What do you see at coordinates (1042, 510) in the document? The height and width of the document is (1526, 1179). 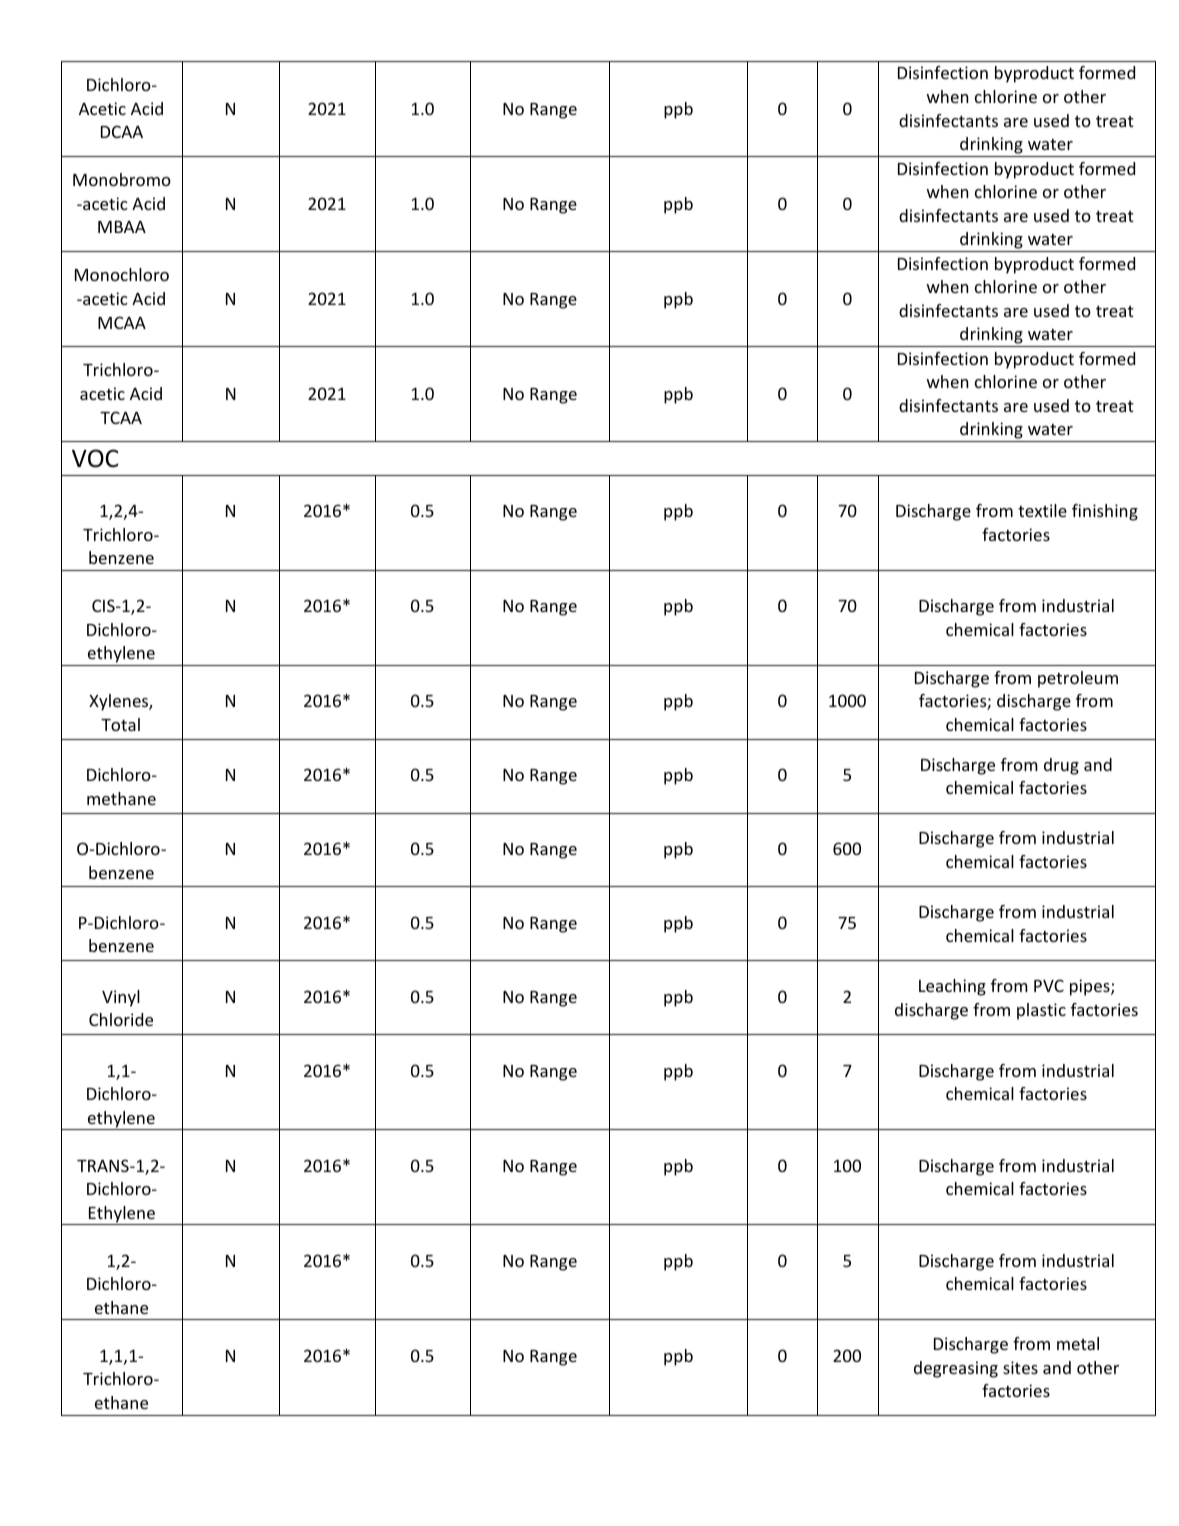 I see `textile` at bounding box center [1042, 510].
